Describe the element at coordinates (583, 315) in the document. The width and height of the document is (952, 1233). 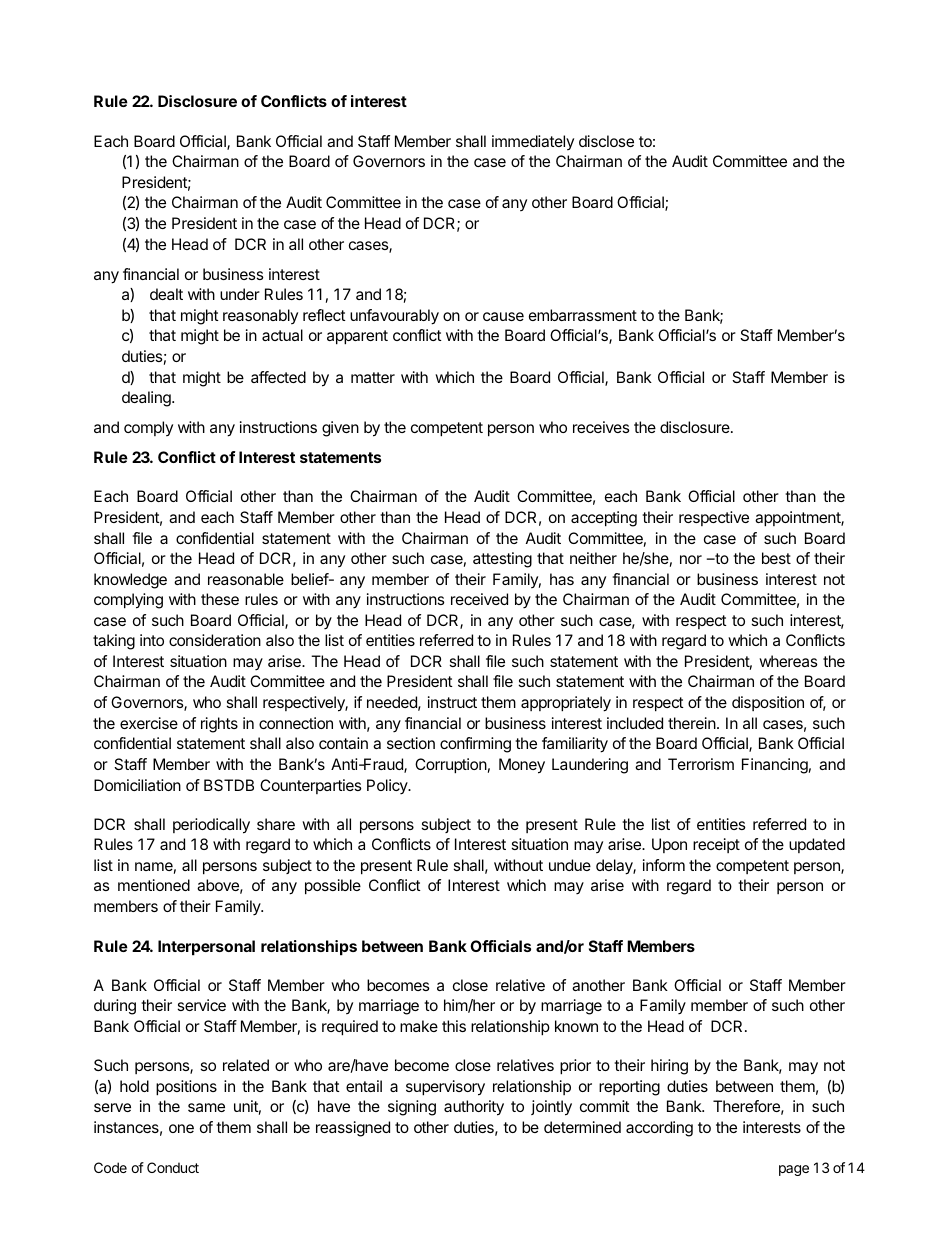
I see `embarrassment` at that location.
